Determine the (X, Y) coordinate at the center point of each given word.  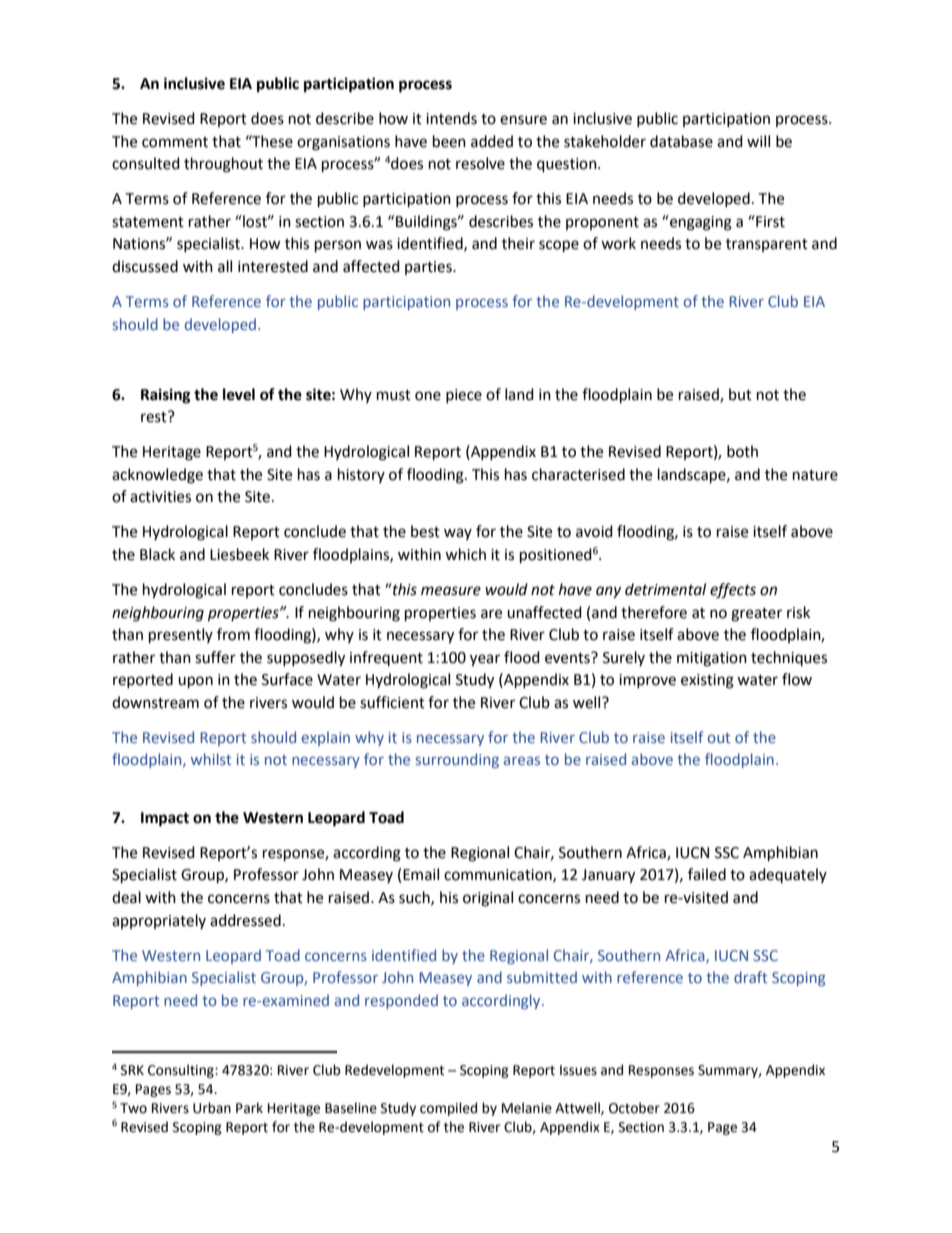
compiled (448, 1109)
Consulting (182, 1071)
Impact (165, 819)
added (492, 141)
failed (707, 874)
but (740, 394)
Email (421, 874)
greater (756, 615)
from (233, 634)
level (239, 394)
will (758, 141)
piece (464, 396)
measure (451, 591)
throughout (223, 165)
